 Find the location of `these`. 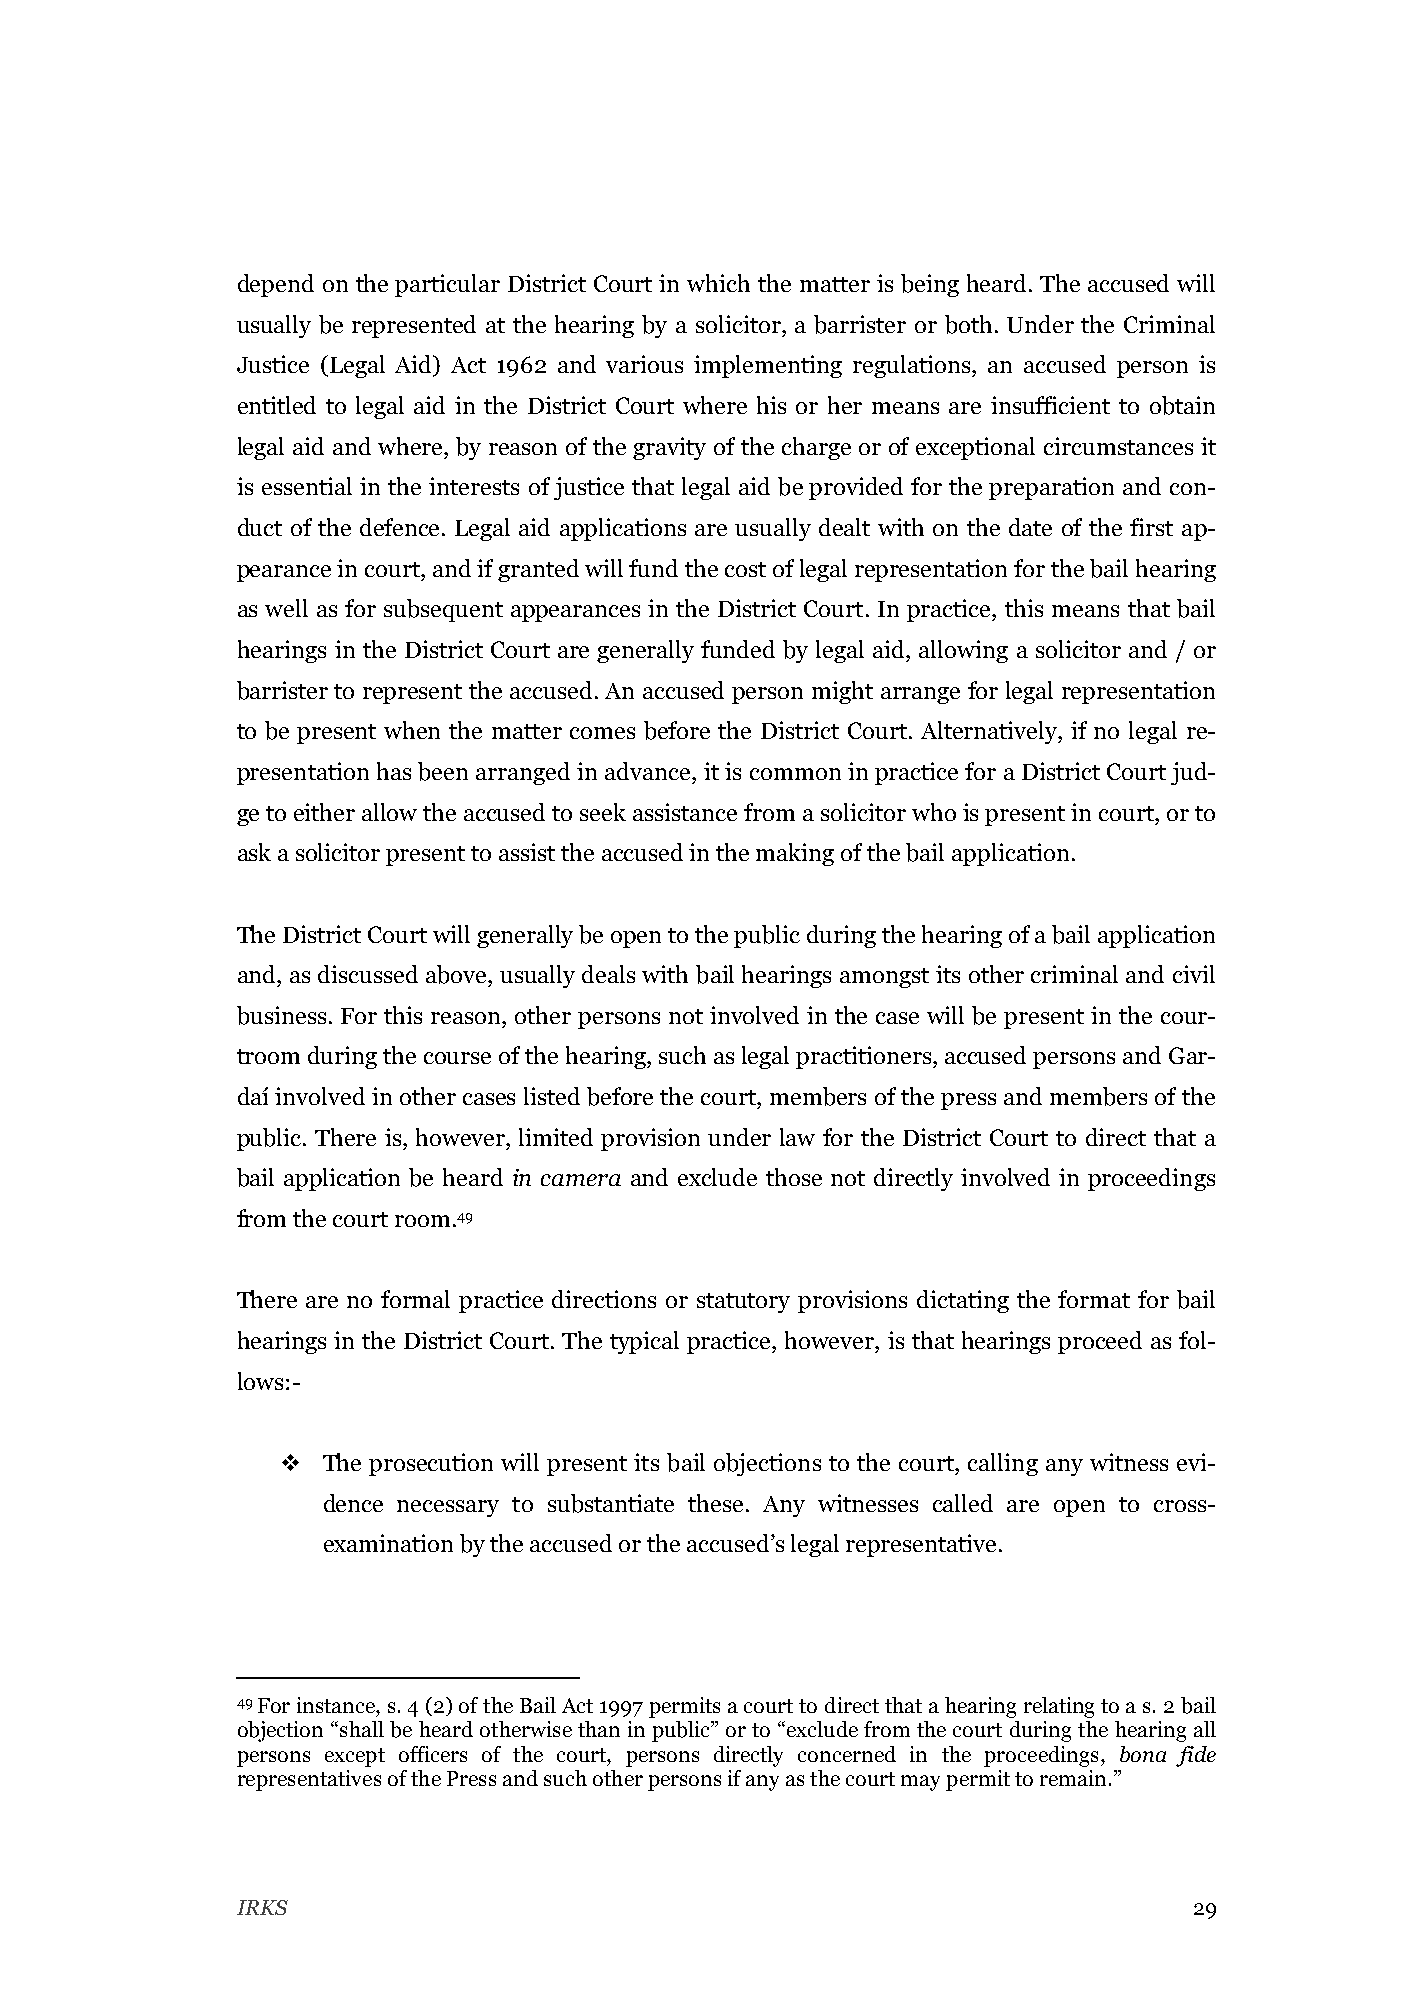

these is located at coordinates (715, 1503).
